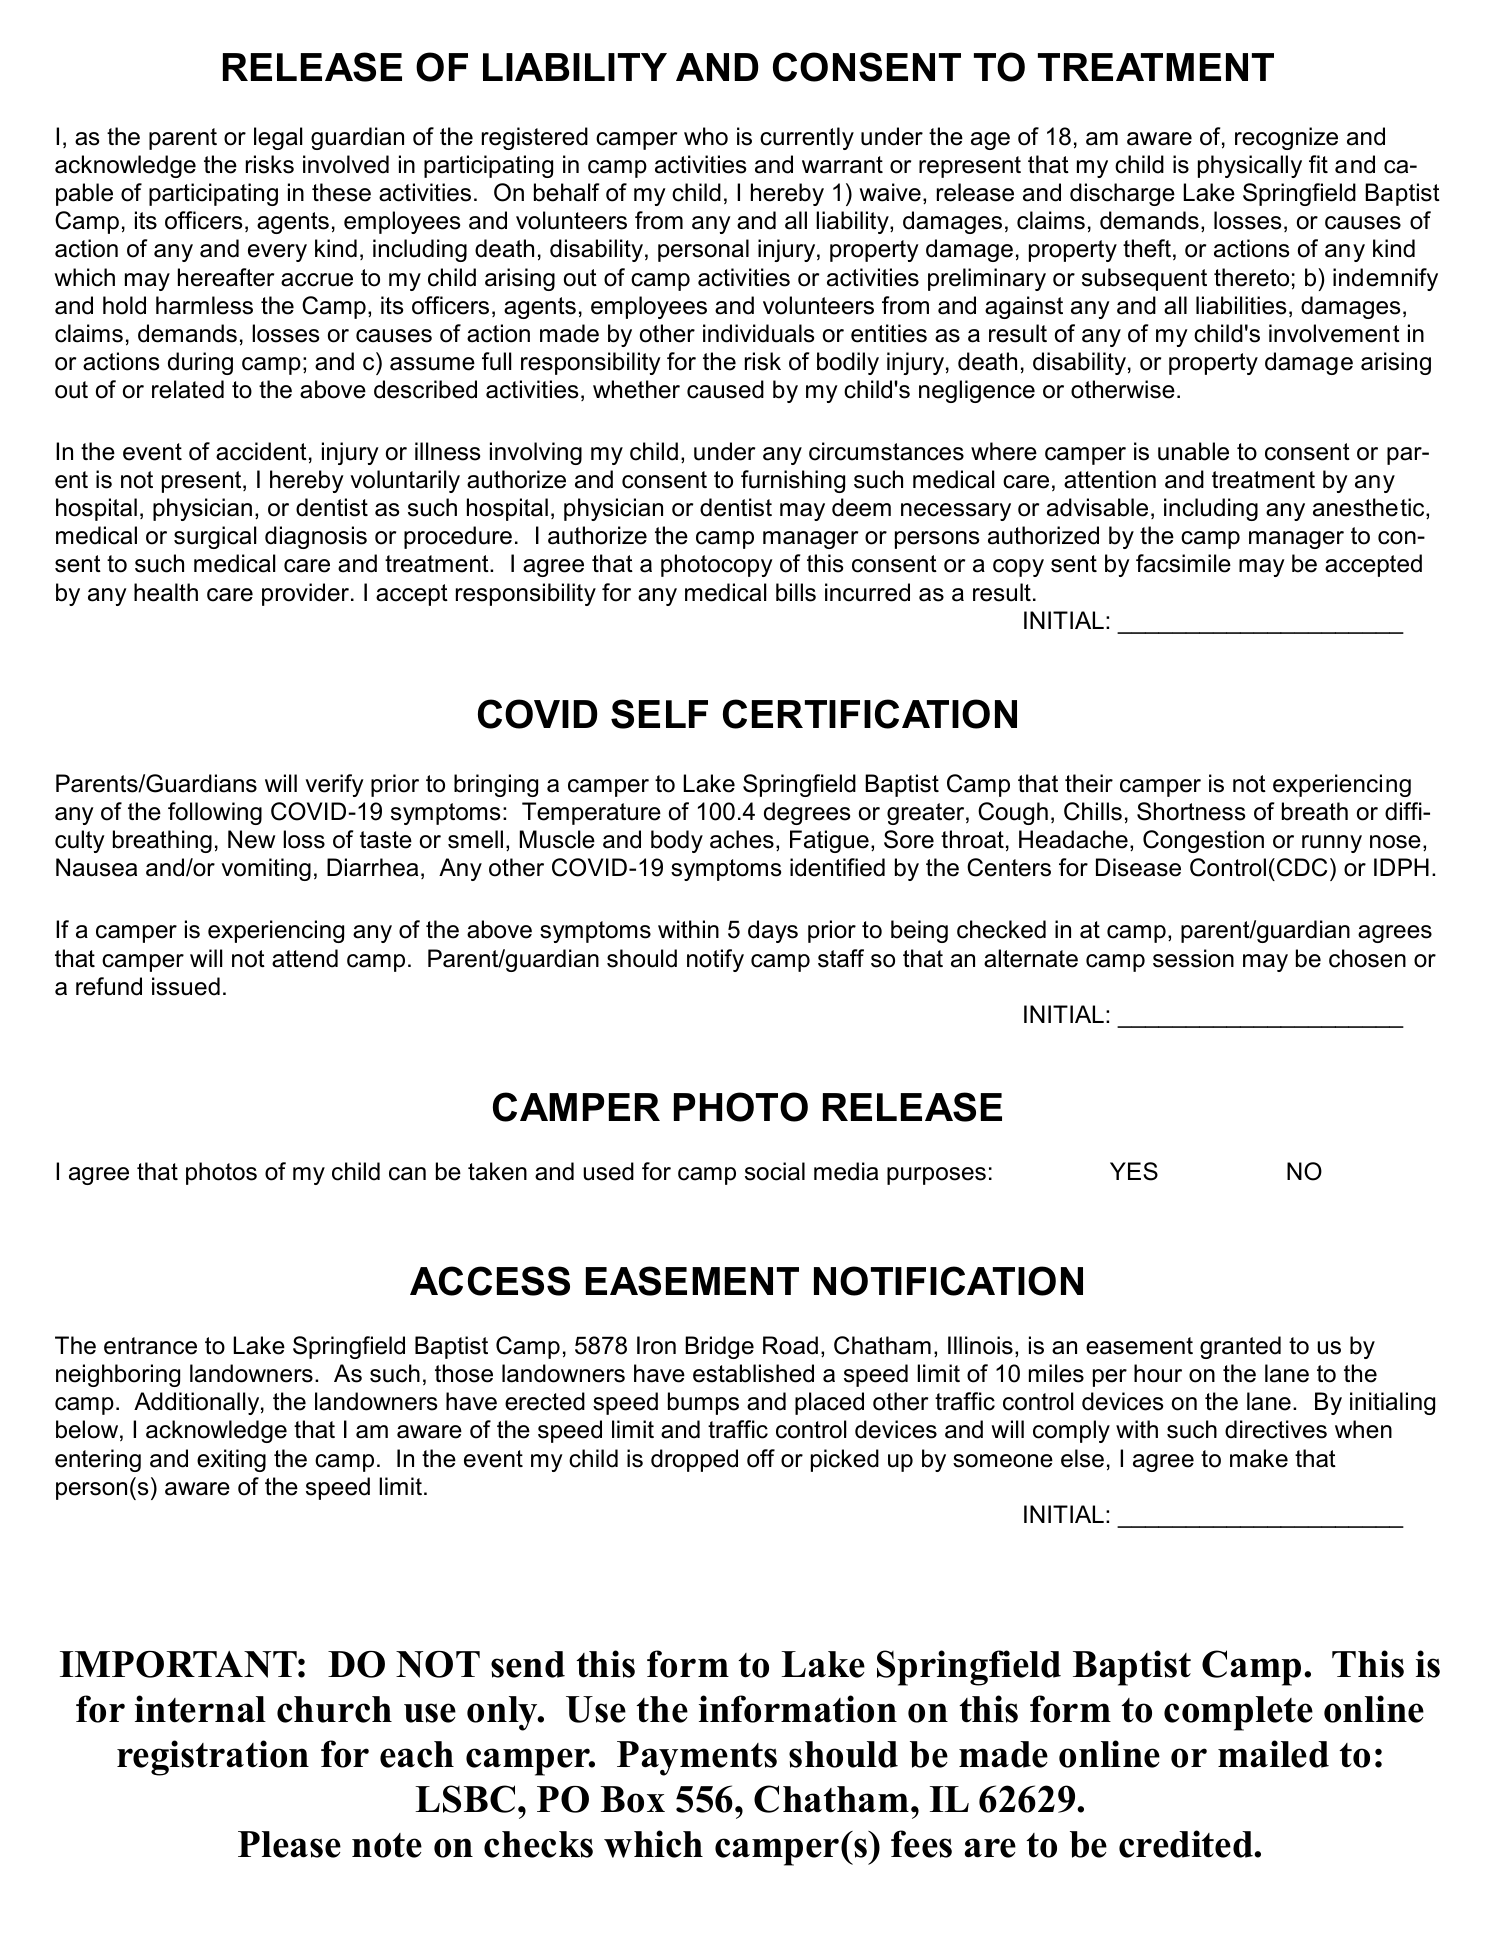 This page has height=1934, width=1495. What do you see at coordinates (213, 1758) in the page?
I see `registration` at bounding box center [213, 1758].
